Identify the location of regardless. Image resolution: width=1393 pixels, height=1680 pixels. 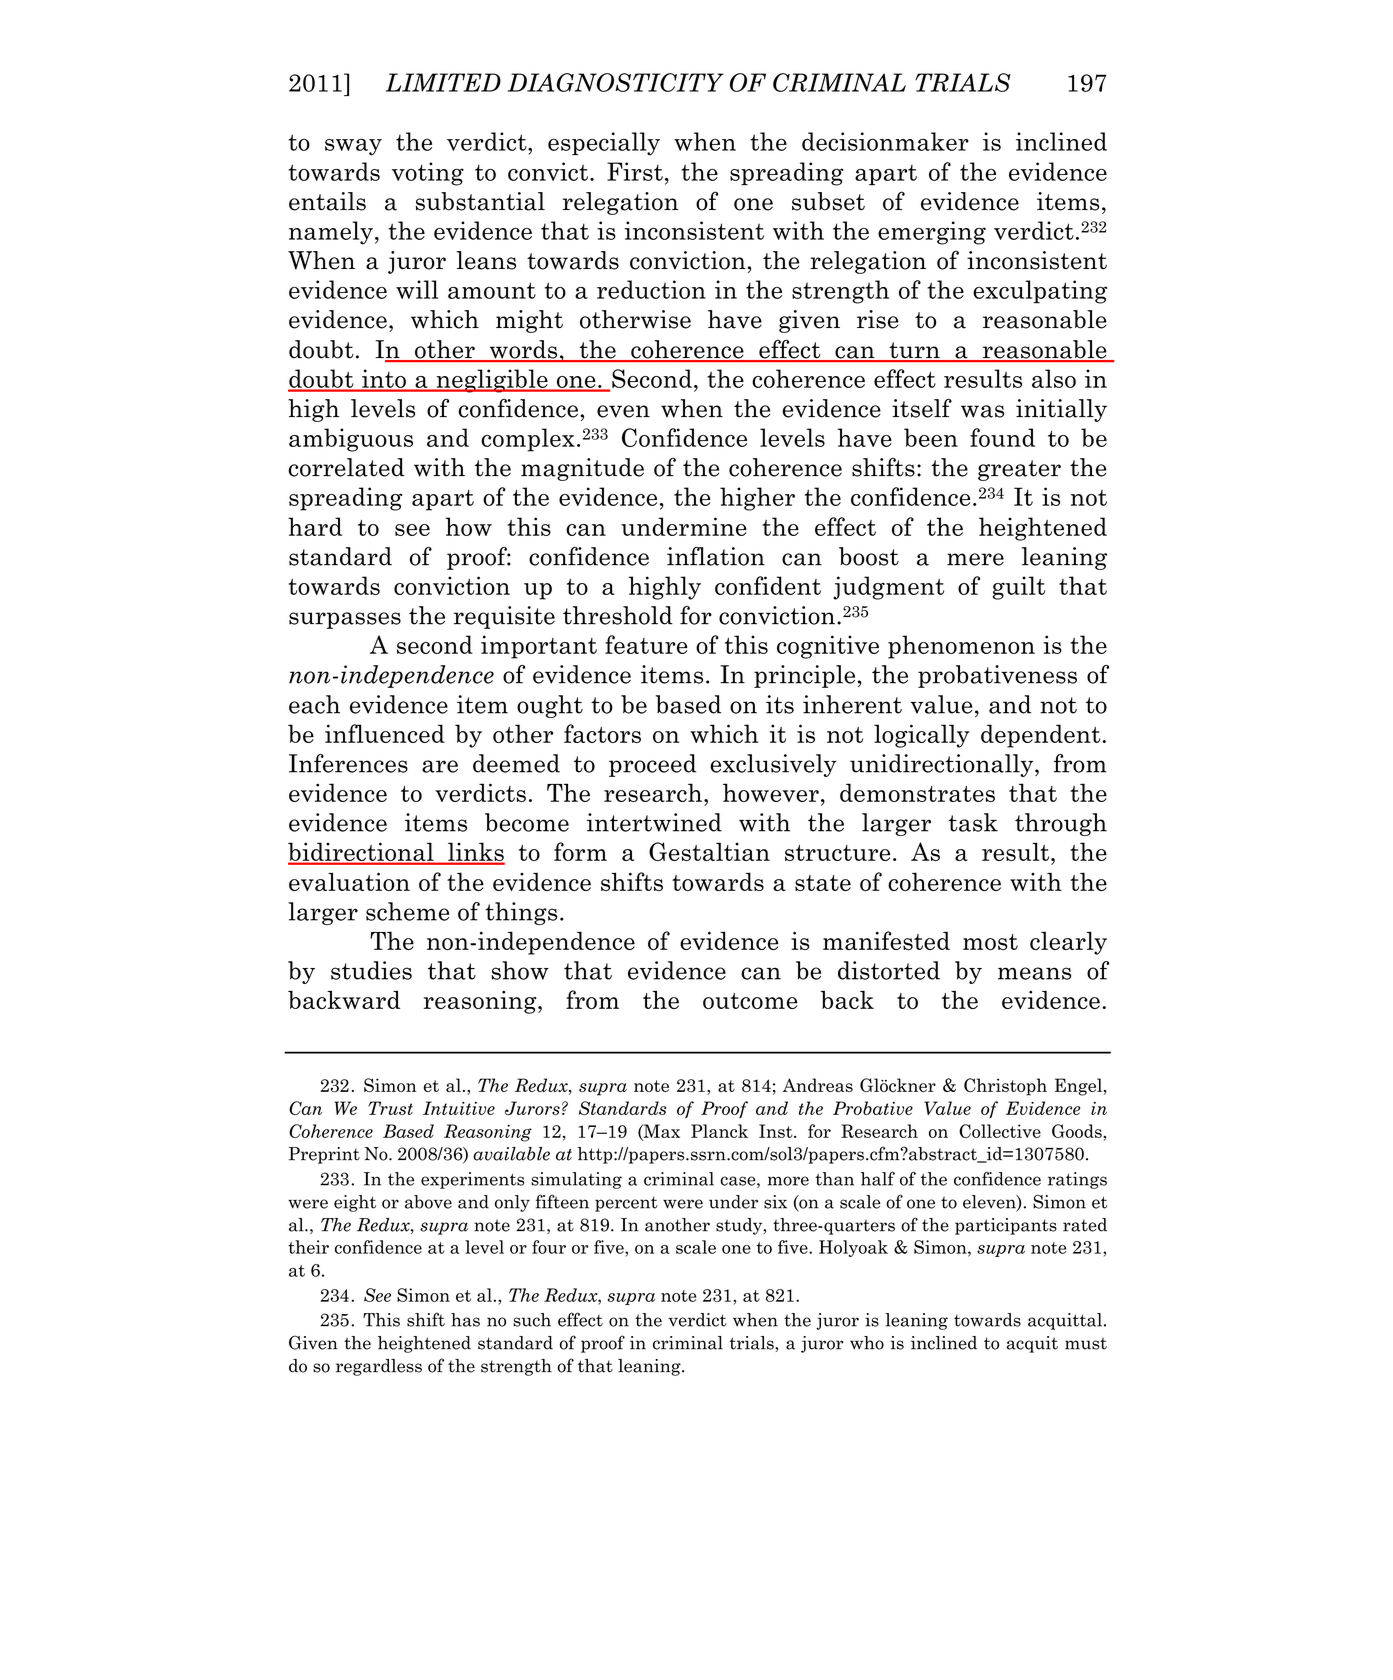
(379, 1367).
